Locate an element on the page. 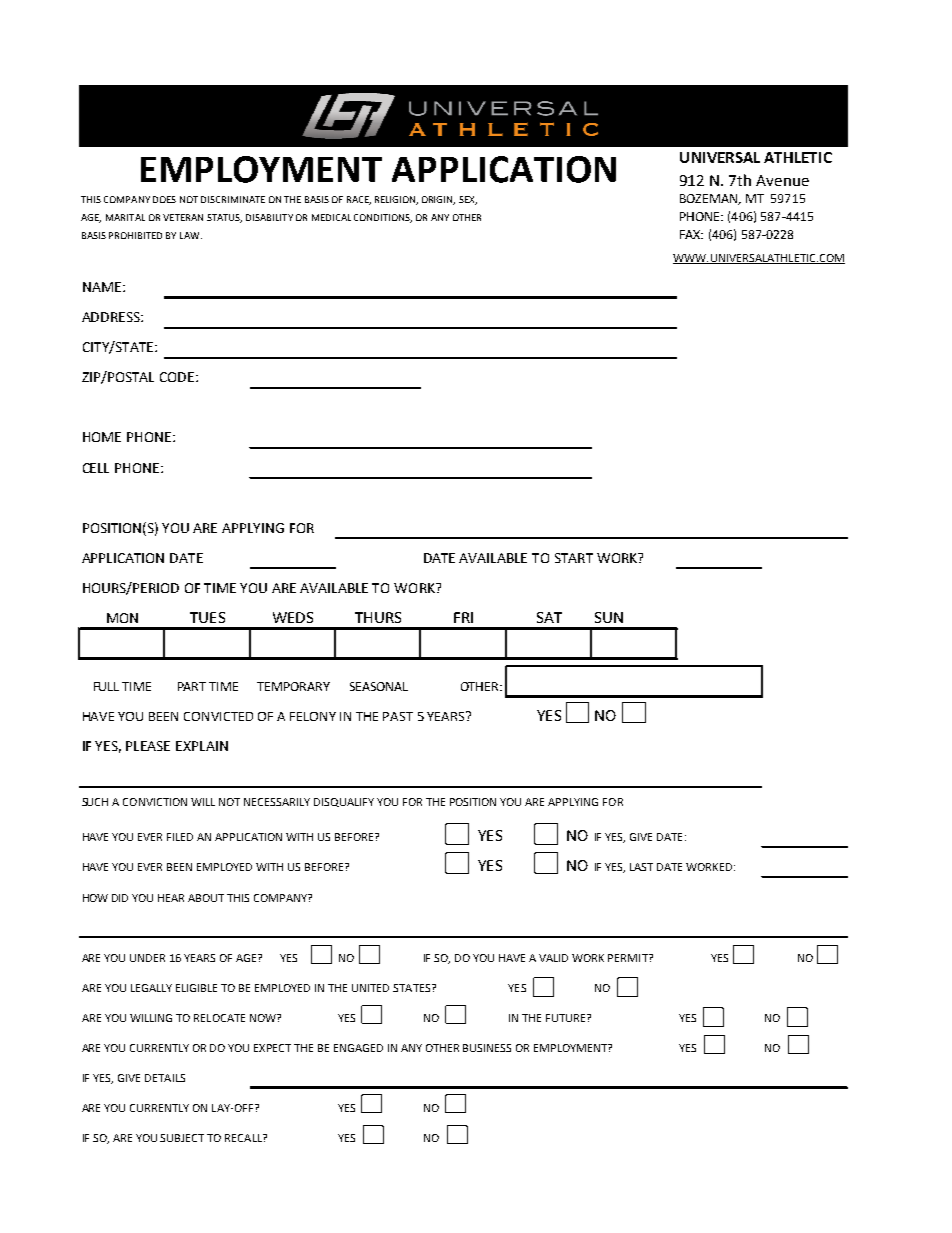 This image has height=1233, width=952. SUN is located at coordinates (609, 617).
